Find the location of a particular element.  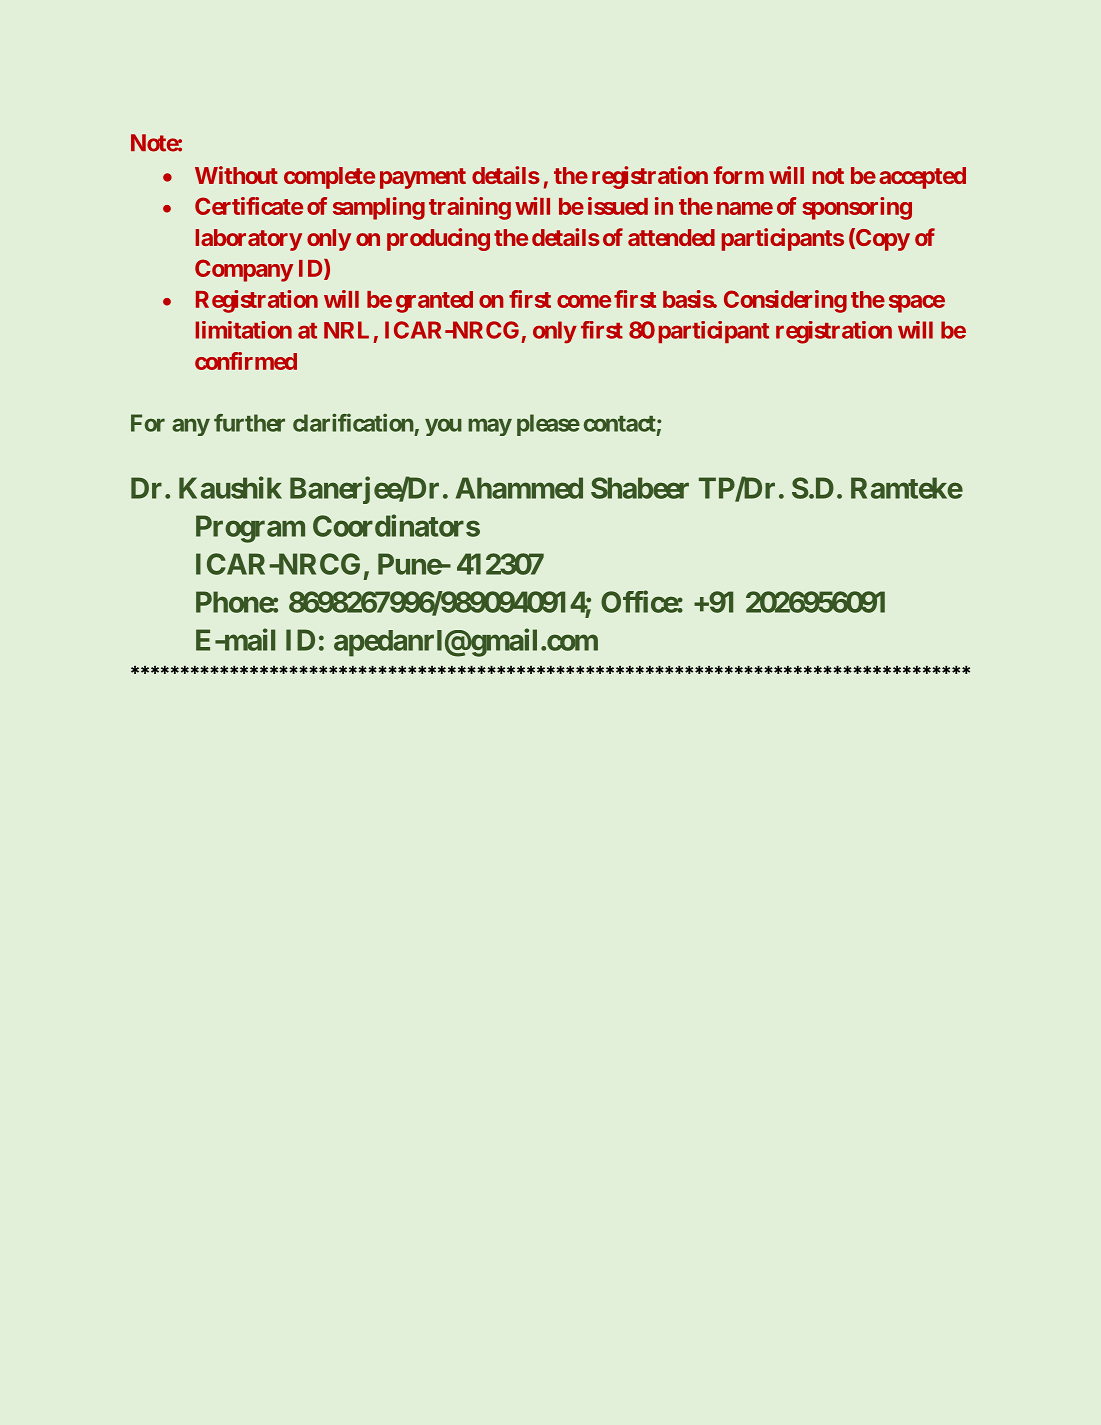

further is located at coordinates (249, 423).
